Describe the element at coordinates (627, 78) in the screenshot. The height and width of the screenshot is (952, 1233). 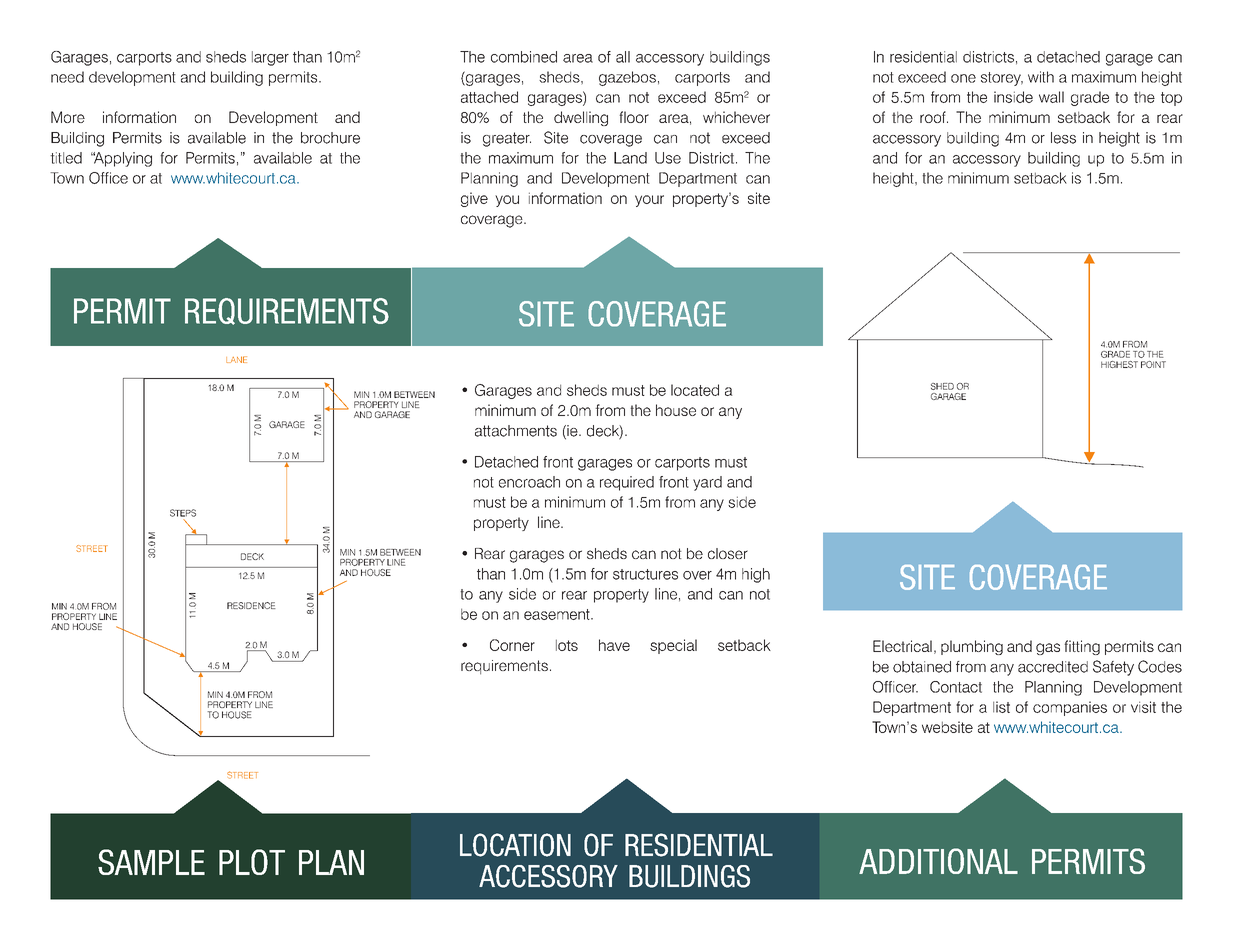
I see `gazebos` at that location.
